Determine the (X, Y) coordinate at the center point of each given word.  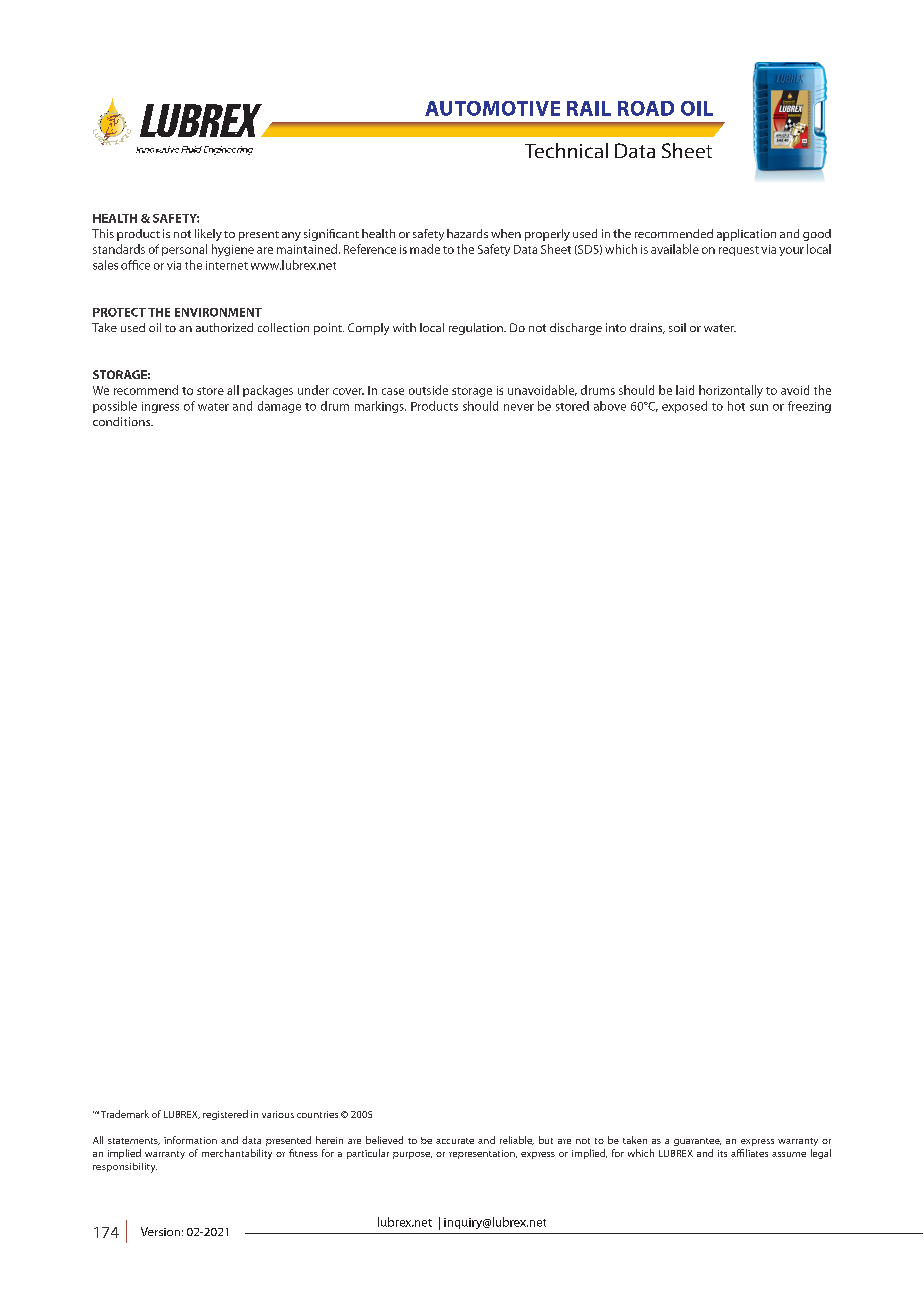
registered (225, 1115)
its (722, 1153)
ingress (160, 407)
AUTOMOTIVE (492, 108)
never (519, 407)
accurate (455, 1141)
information (190, 1140)
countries (317, 1114)
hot (736, 406)
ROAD (646, 108)
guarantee (697, 1142)
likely (208, 235)
